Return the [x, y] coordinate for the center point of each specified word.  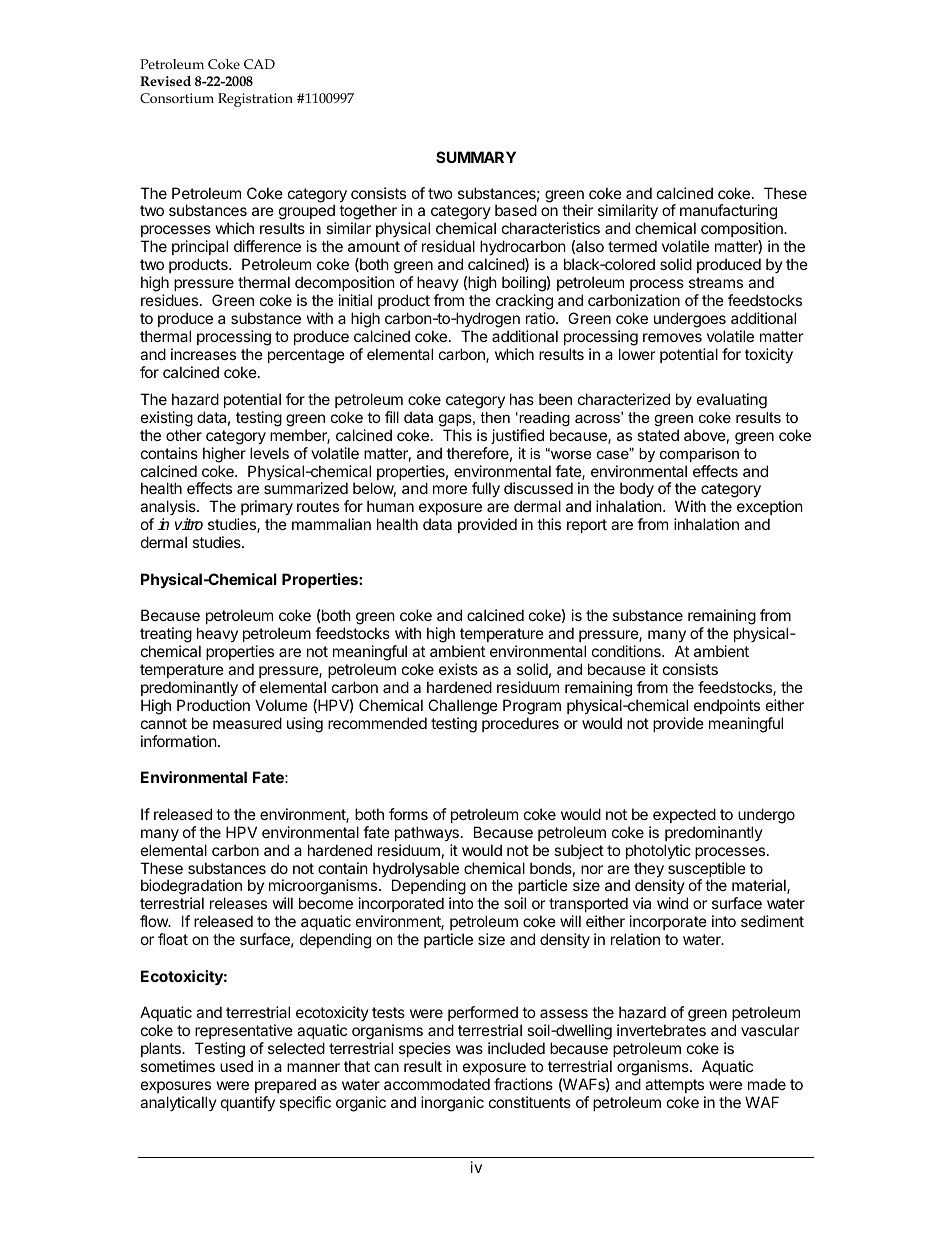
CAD [259, 64]
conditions [627, 651]
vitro [189, 524]
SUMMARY [476, 157]
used [236, 1066]
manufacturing [728, 213]
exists [458, 669]
